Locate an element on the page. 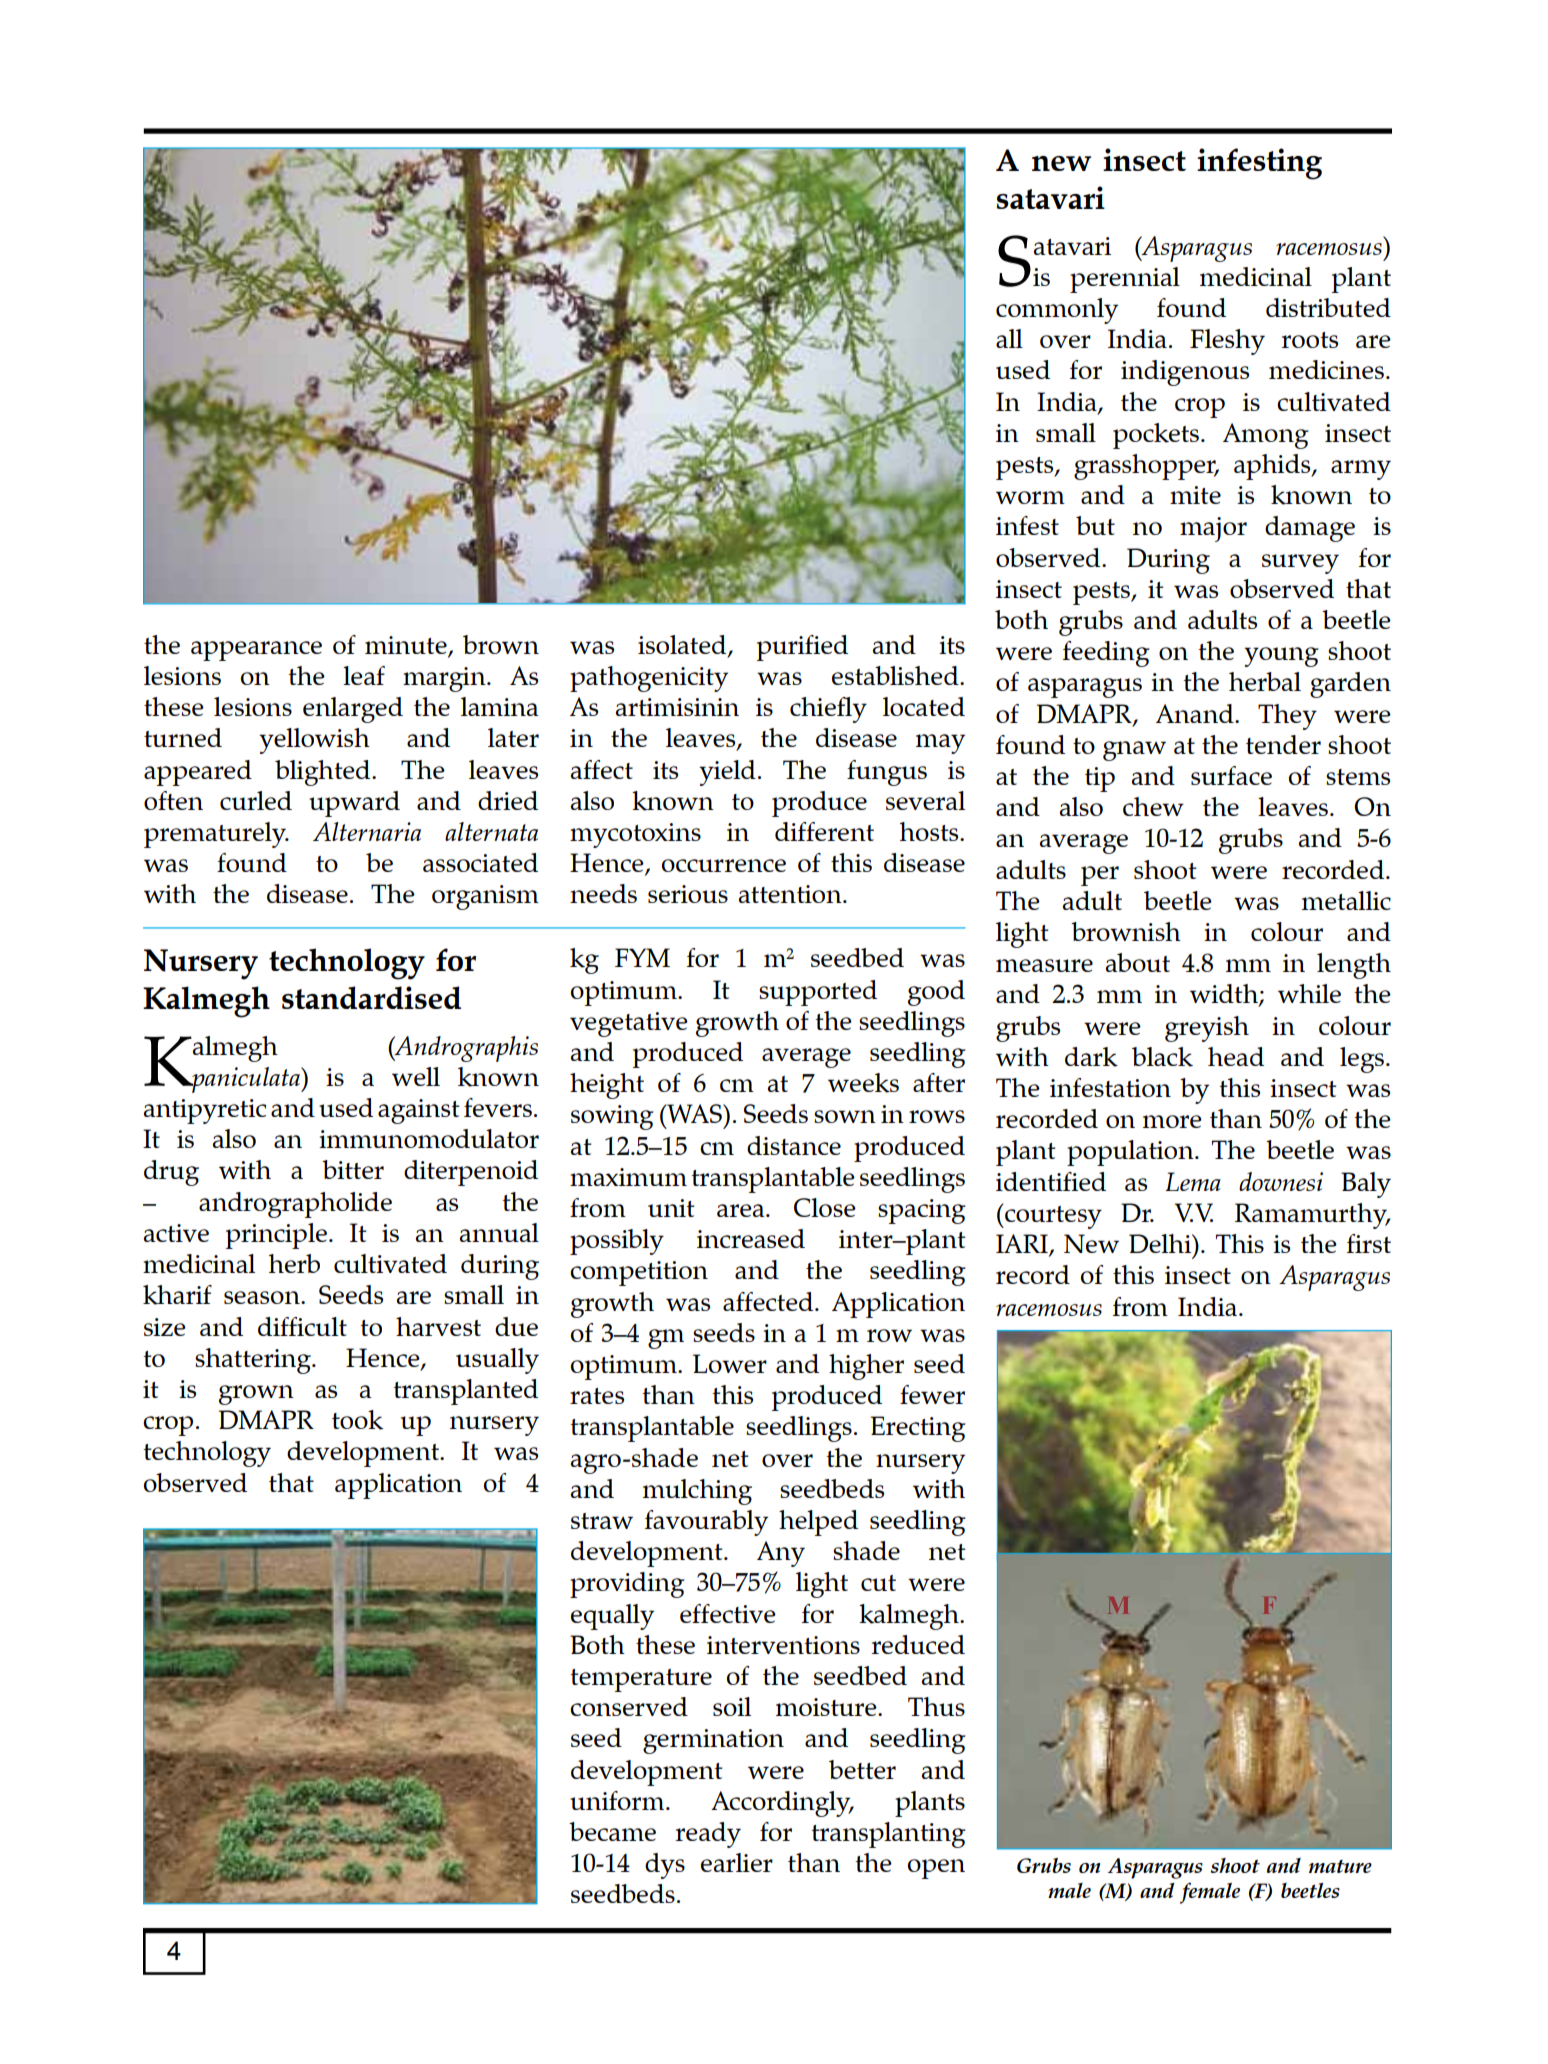 The width and height of the image is (1548, 2064). became is located at coordinates (612, 1831).
